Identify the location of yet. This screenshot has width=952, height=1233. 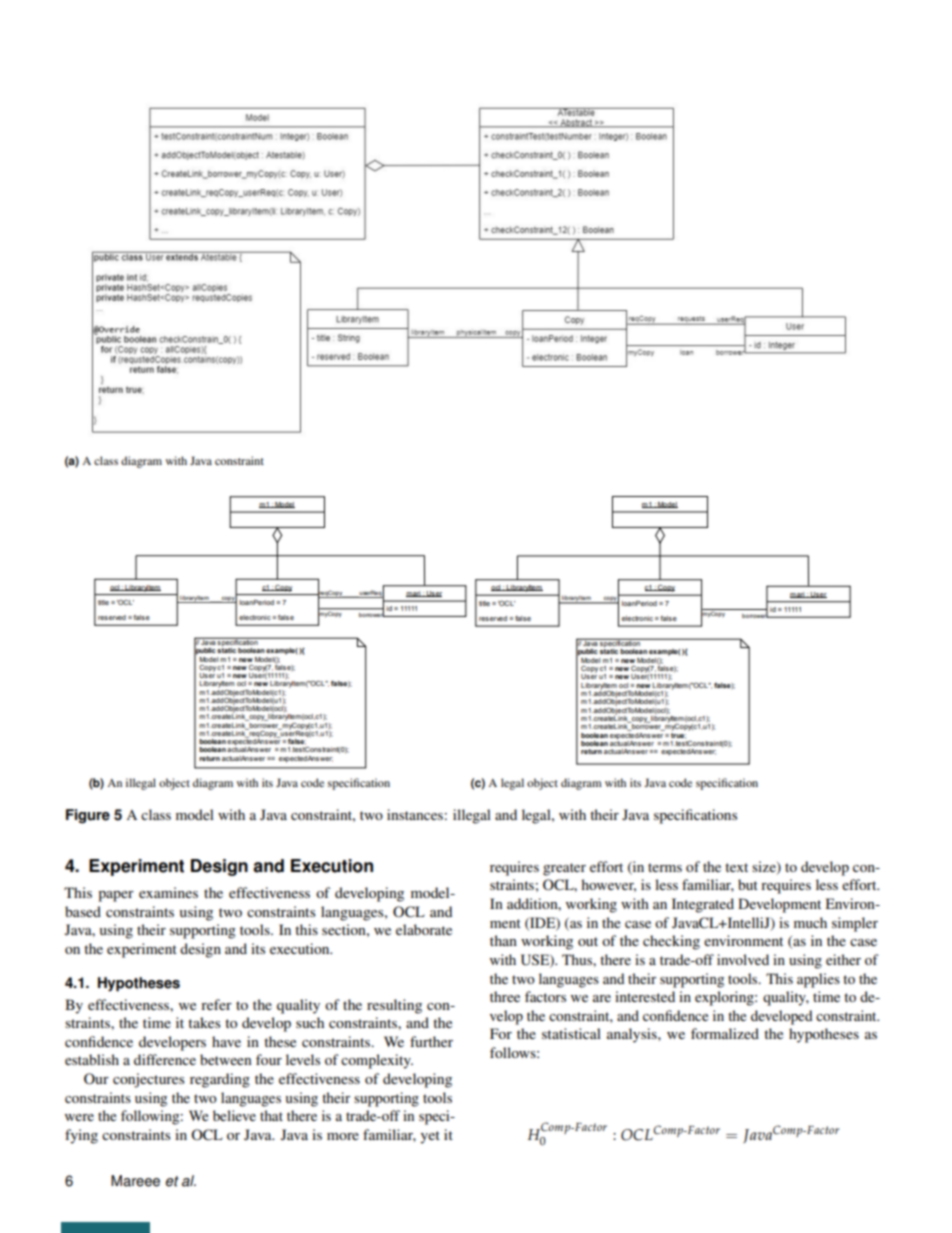
(430, 1137).
